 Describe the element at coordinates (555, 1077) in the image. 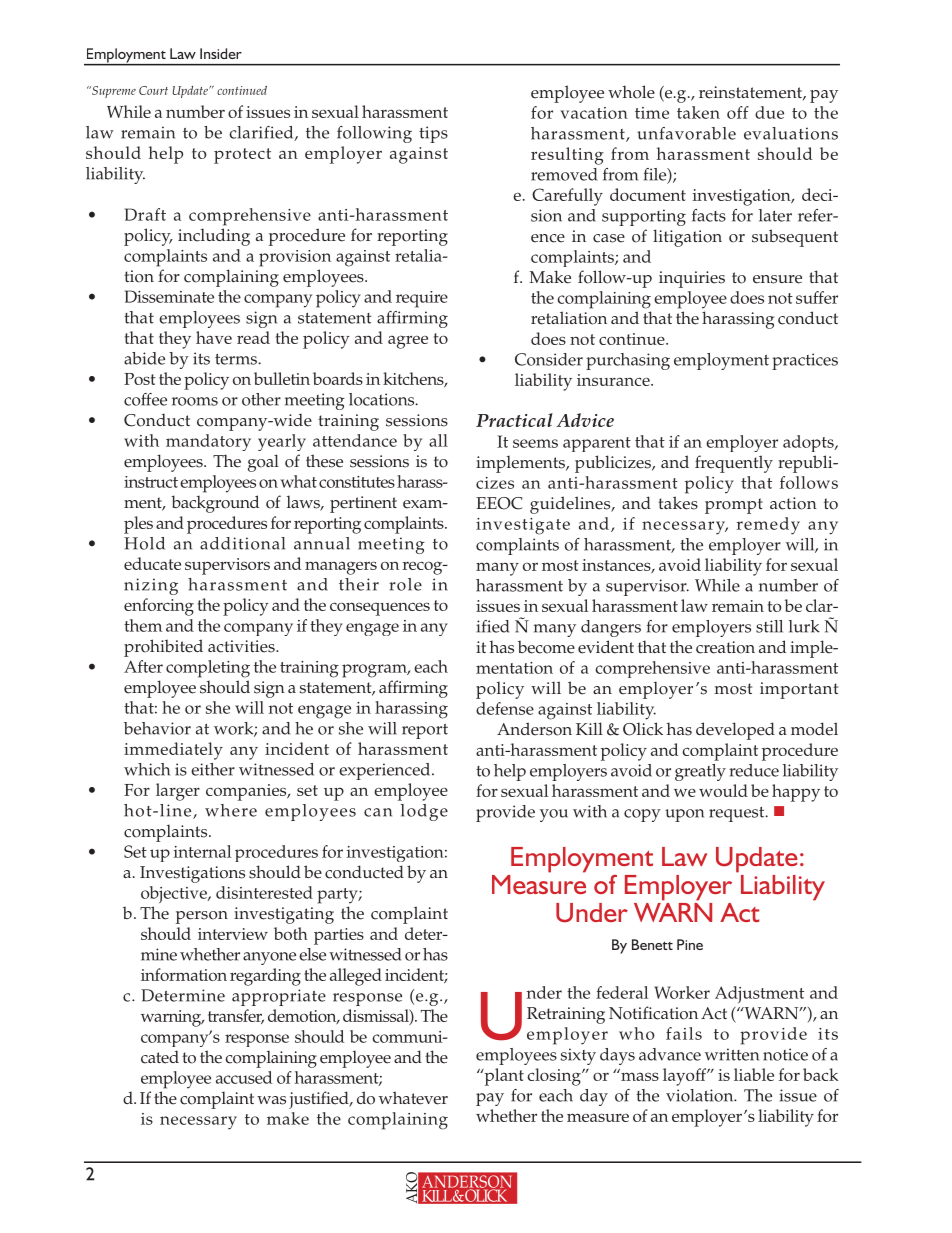

I see `closing` at that location.
